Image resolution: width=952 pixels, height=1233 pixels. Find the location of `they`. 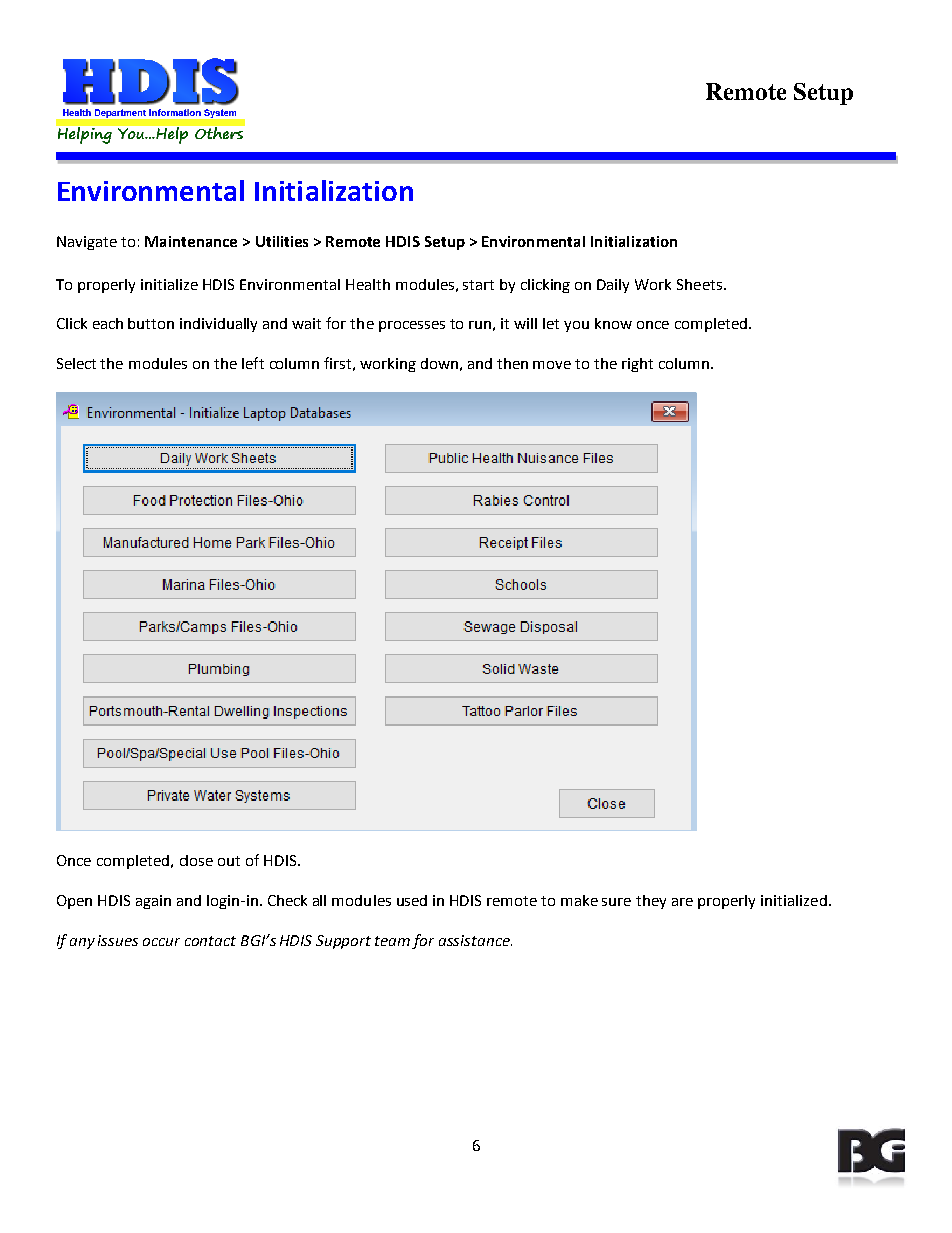

they is located at coordinates (651, 902).
